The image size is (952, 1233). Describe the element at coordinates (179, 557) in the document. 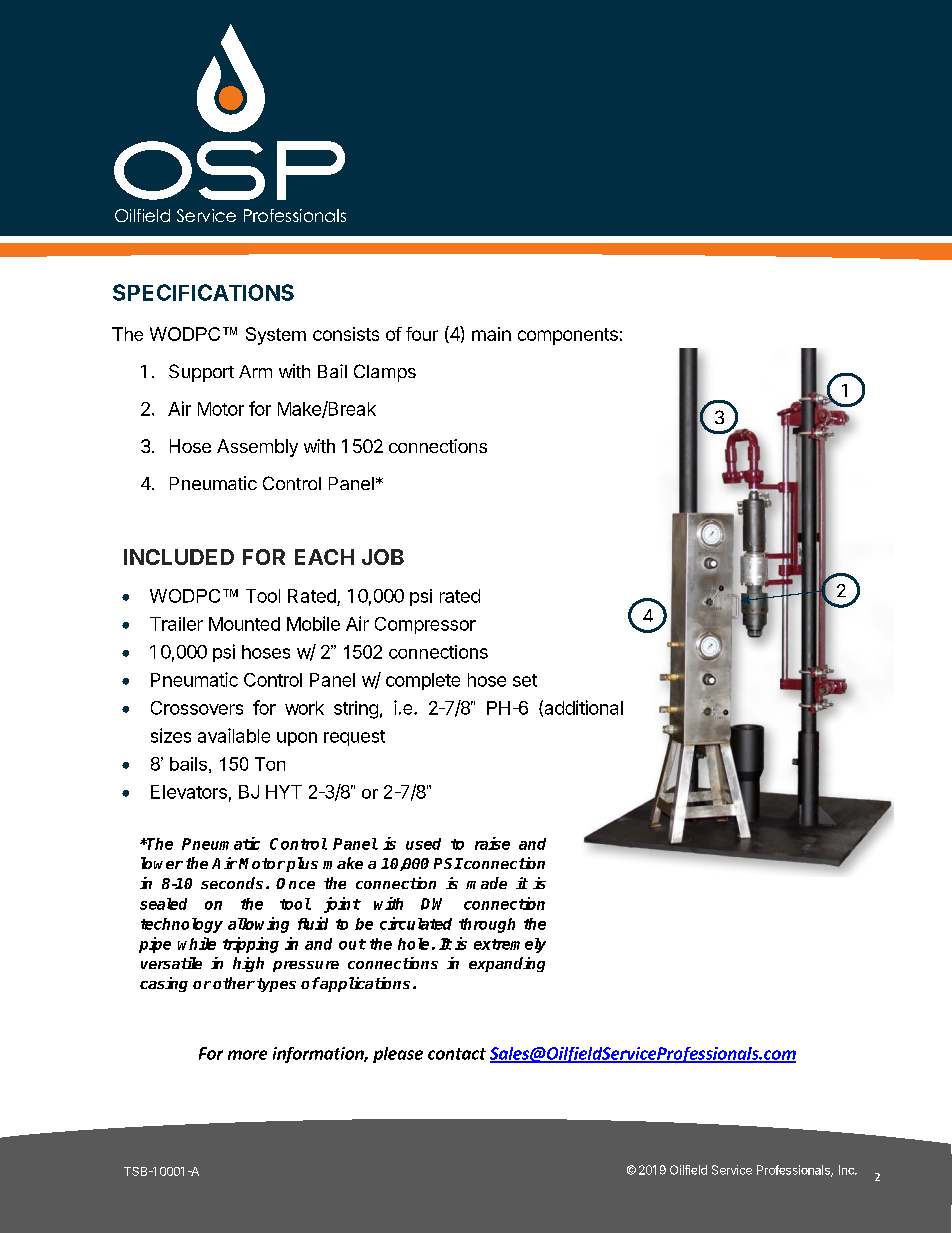

I see `INCLUDED` at that location.
